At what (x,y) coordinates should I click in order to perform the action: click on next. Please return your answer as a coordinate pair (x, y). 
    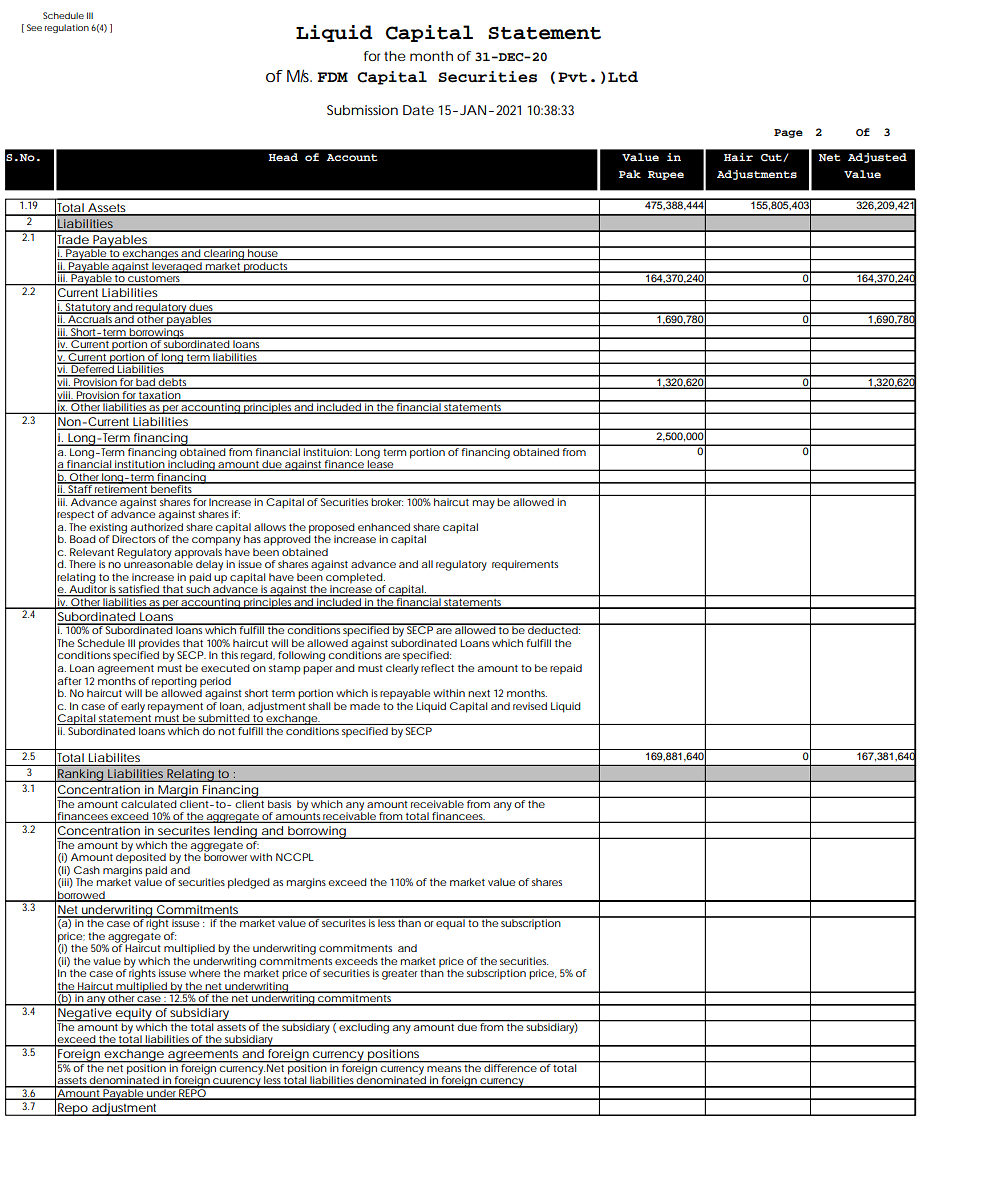
    Looking at the image, I should click on (479, 693).
